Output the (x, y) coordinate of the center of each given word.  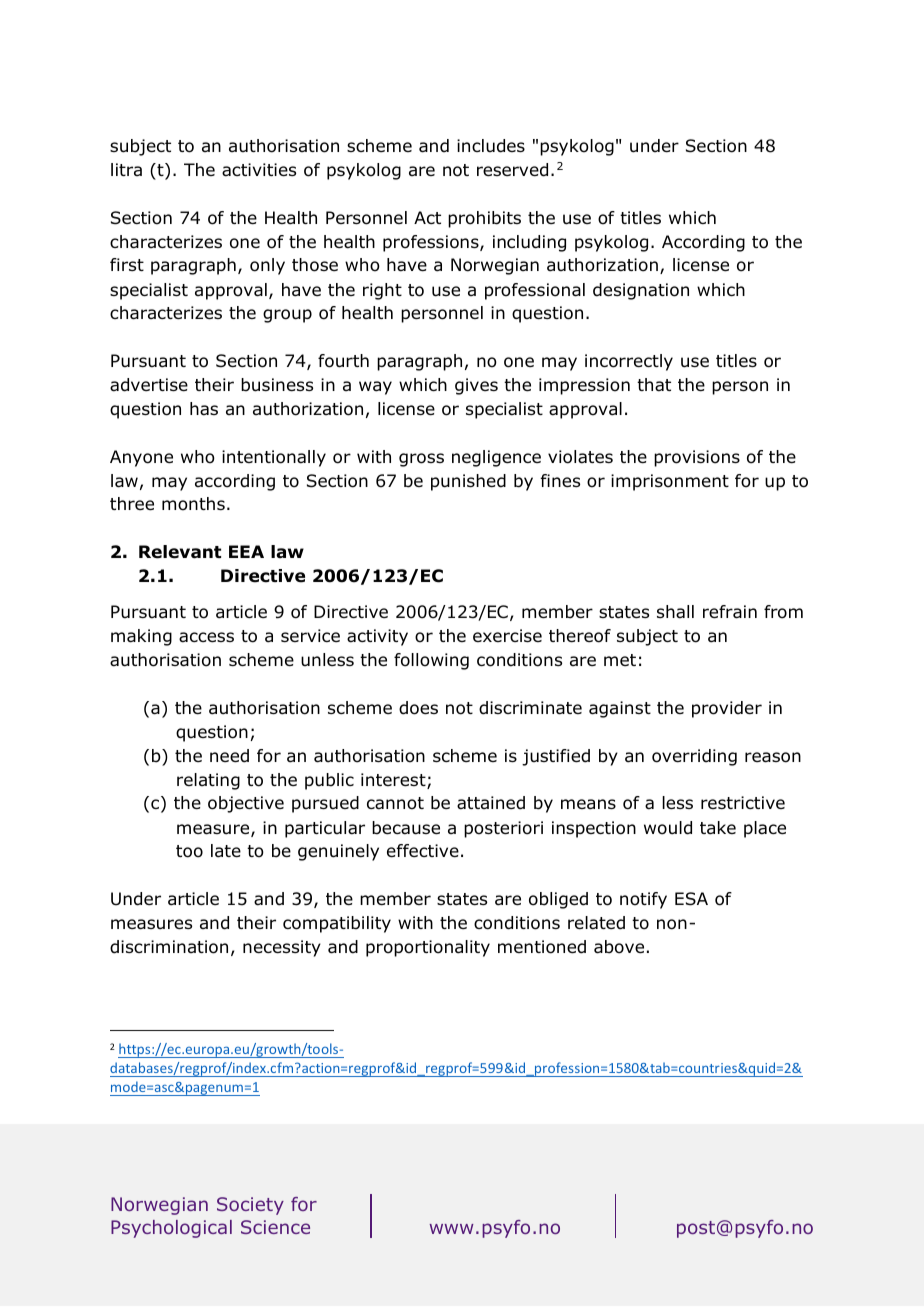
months (193, 504)
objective (246, 804)
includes (491, 146)
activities (259, 170)
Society (250, 1206)
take (718, 828)
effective (423, 851)
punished (468, 482)
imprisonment (670, 482)
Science (275, 1227)
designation (641, 291)
